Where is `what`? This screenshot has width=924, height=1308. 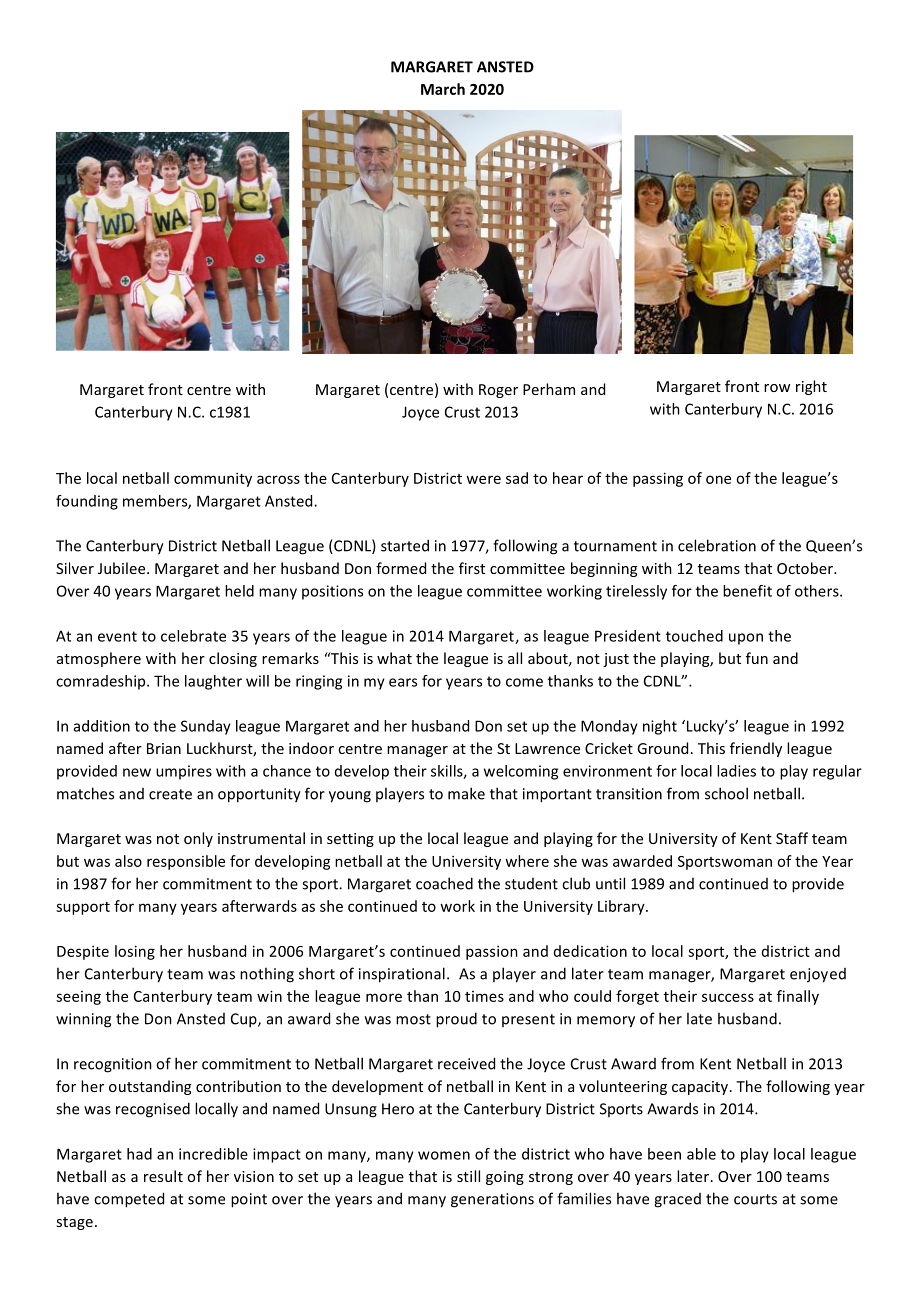
what is located at coordinates (394, 658).
